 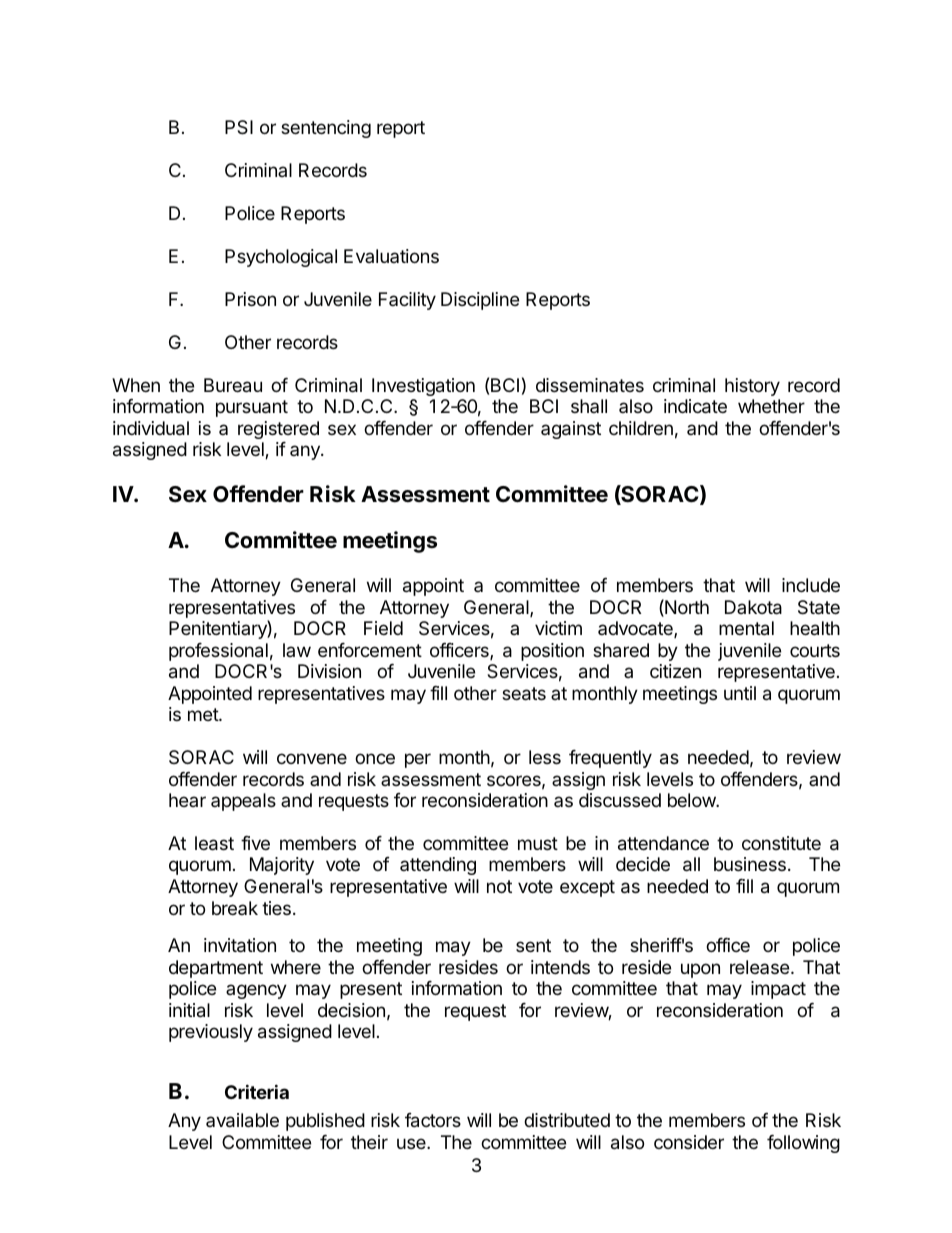 I want to click on appeals, so click(x=243, y=802).
